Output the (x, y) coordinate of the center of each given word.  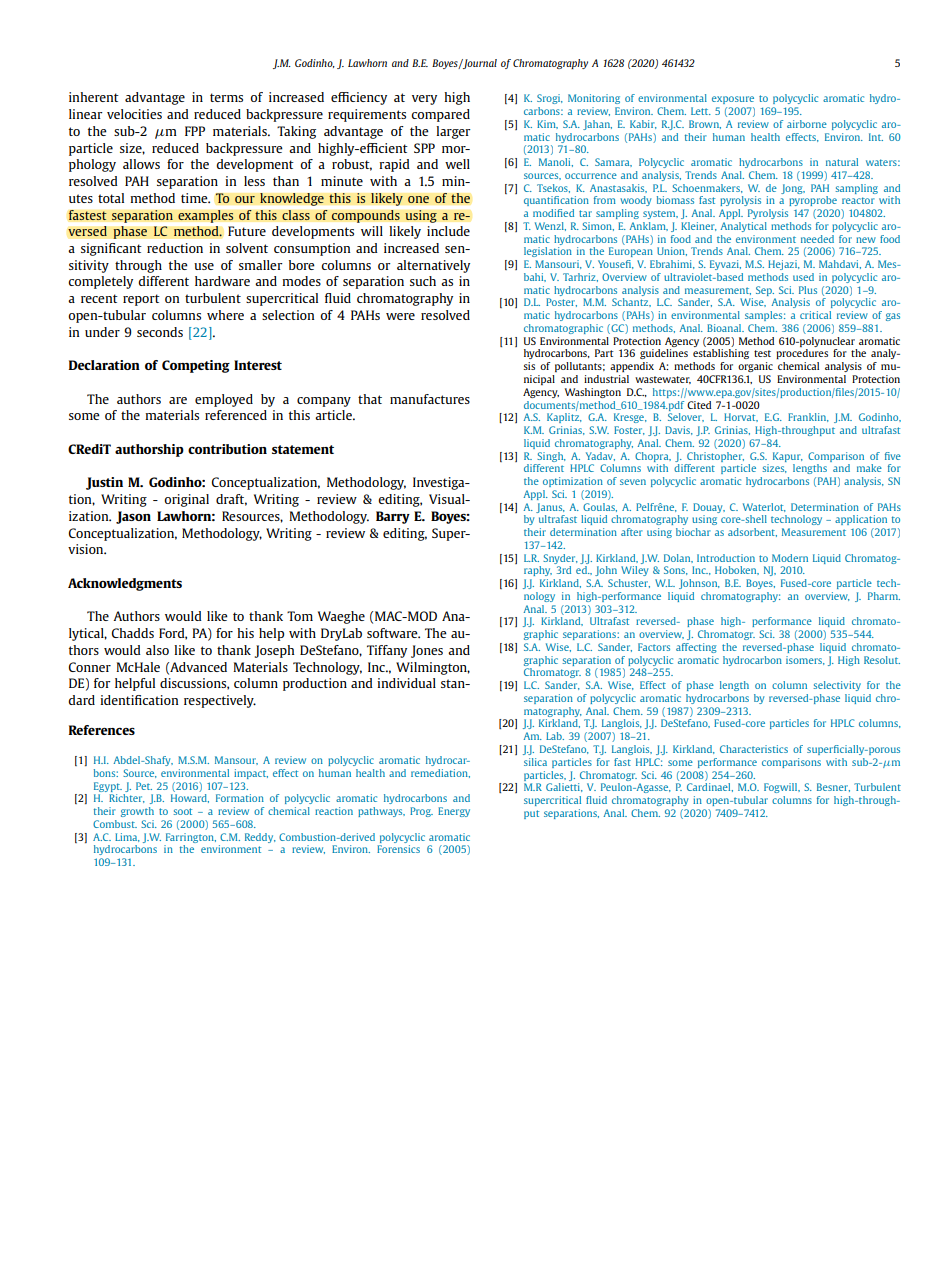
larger (453, 132)
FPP (195, 131)
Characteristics (754, 749)
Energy (454, 812)
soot (182, 811)
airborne (807, 124)
